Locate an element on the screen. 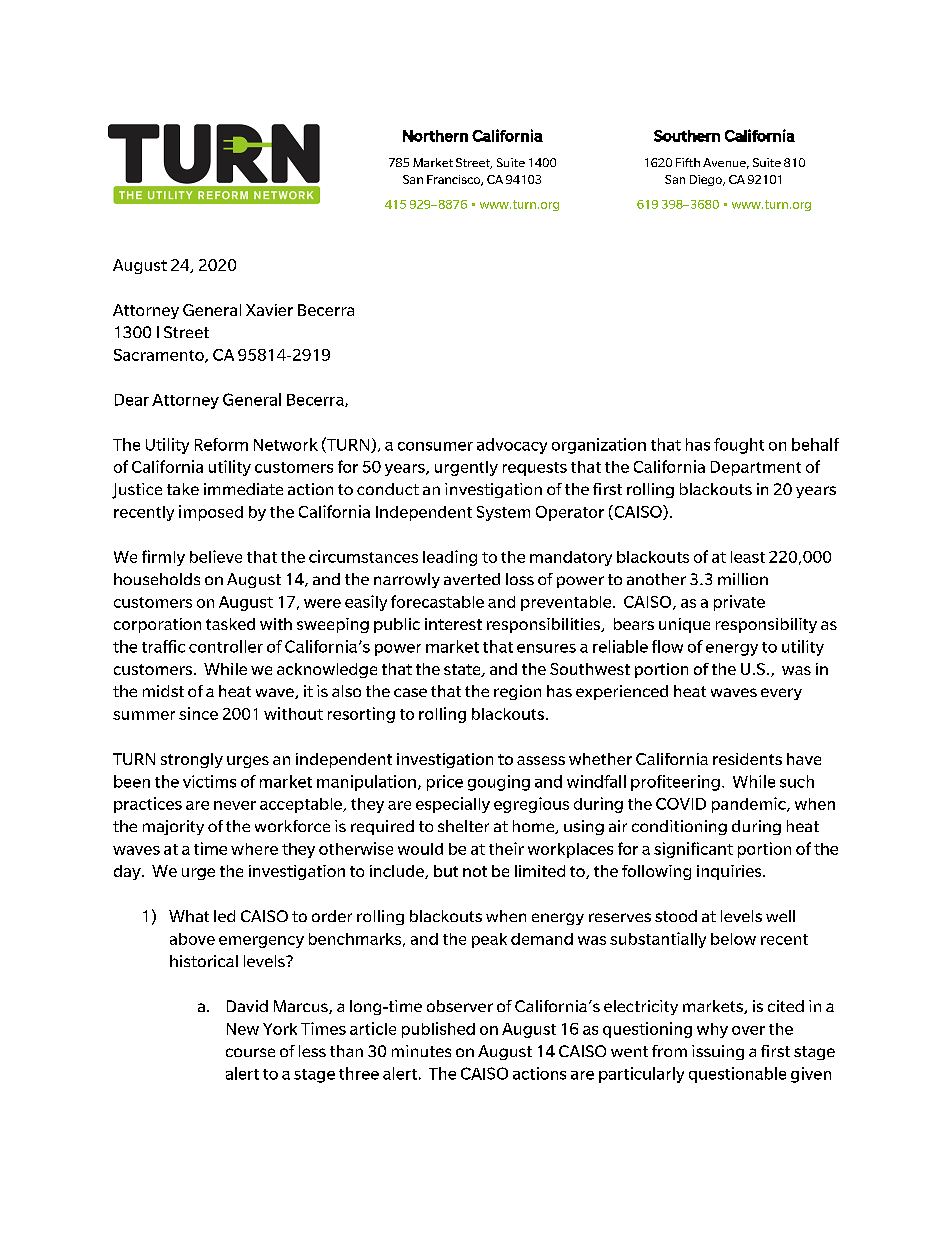 Image resolution: width=952 pixels, height=1233 pixels. published is located at coordinates (438, 1030).
